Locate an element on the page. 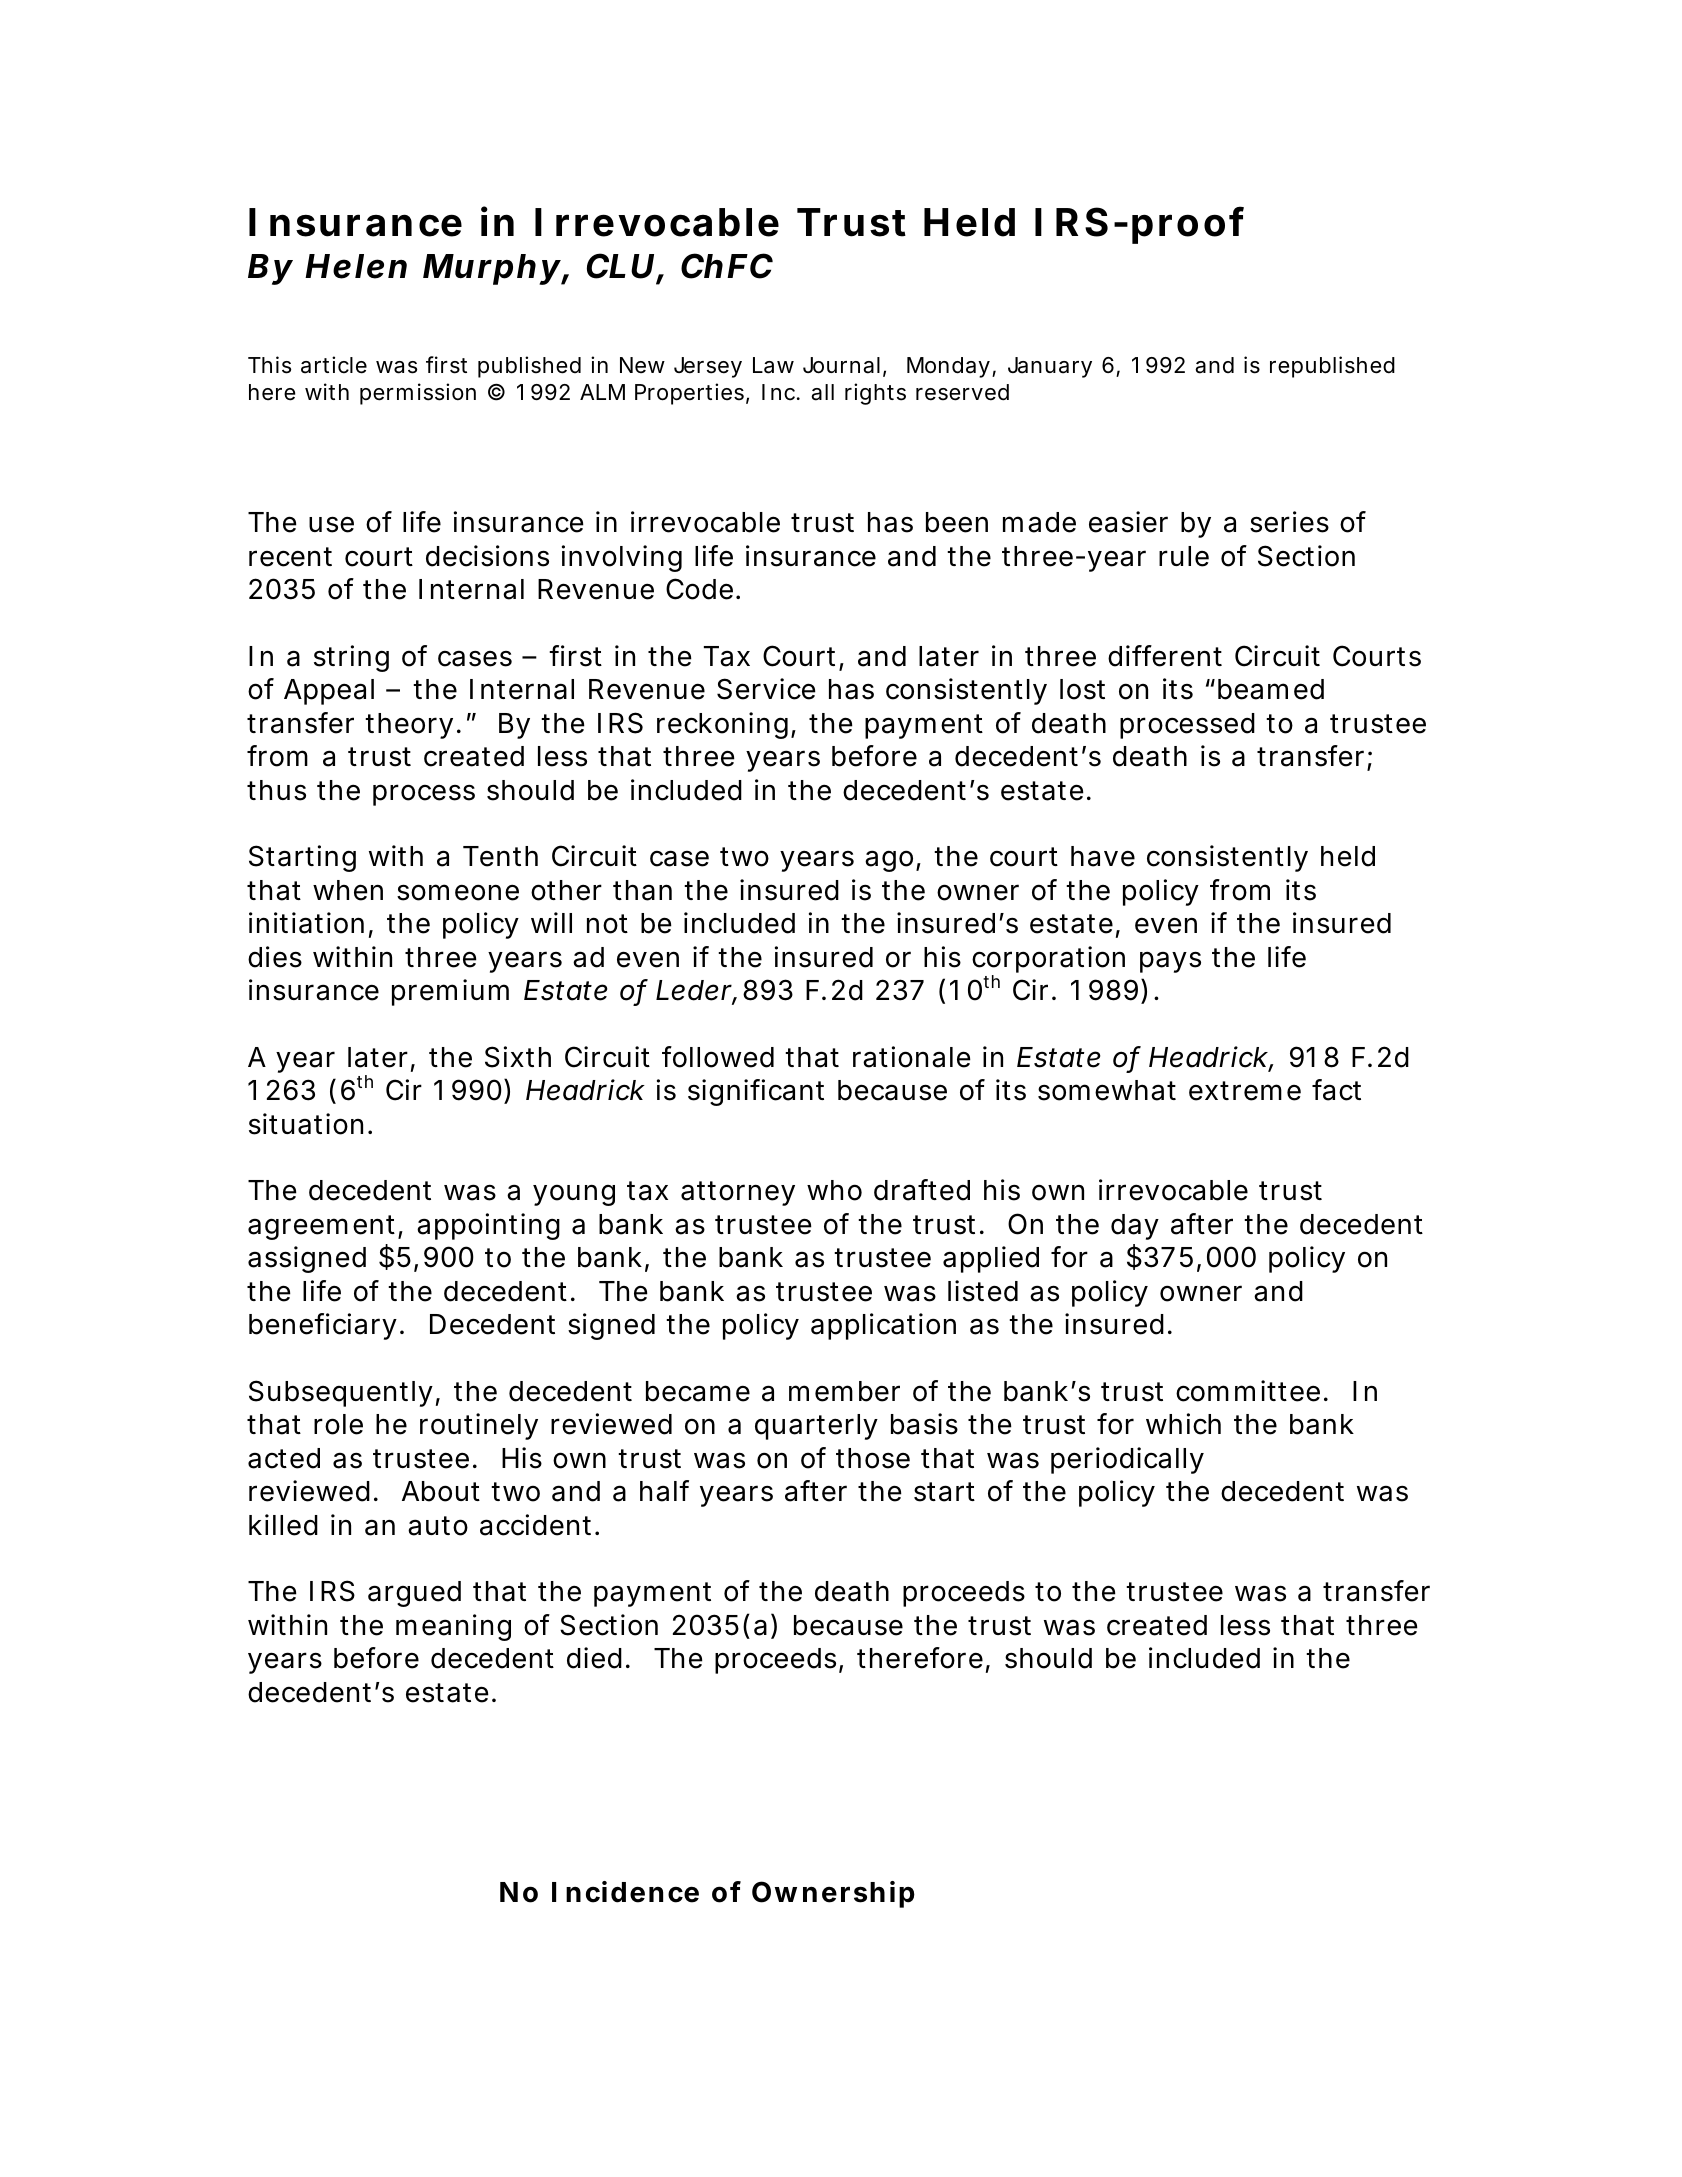 Image resolution: width=1682 pixels, height=2177 pixels. article is located at coordinates (334, 365).
